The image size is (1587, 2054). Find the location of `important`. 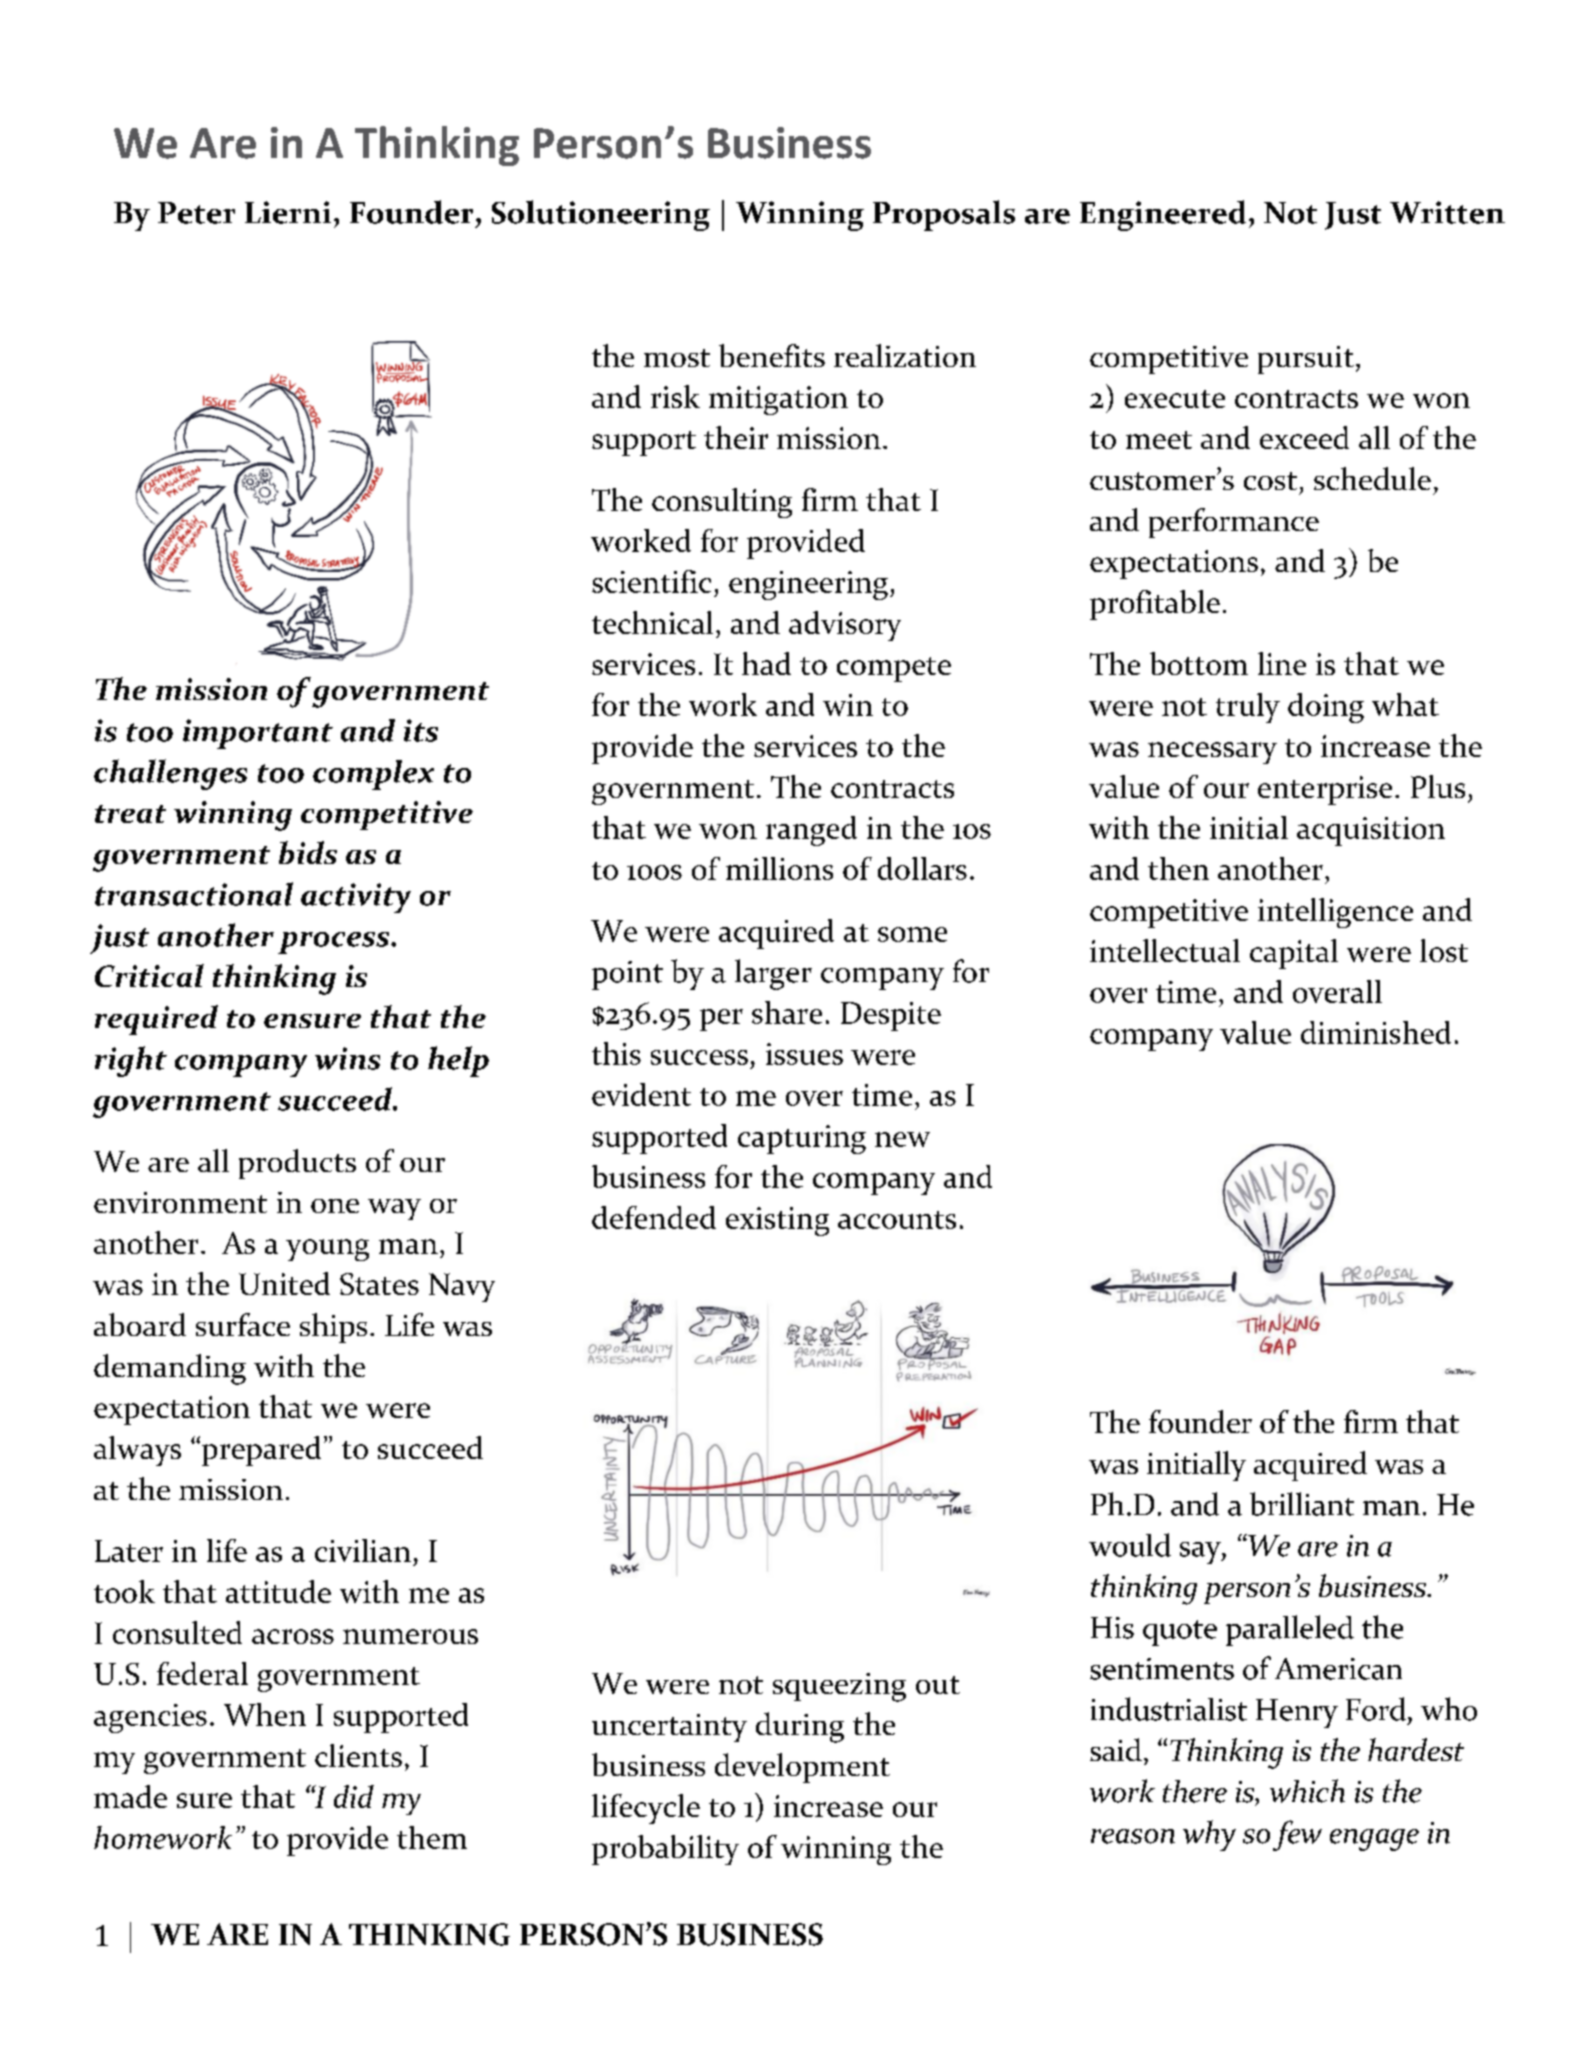

important is located at coordinates (258, 734).
